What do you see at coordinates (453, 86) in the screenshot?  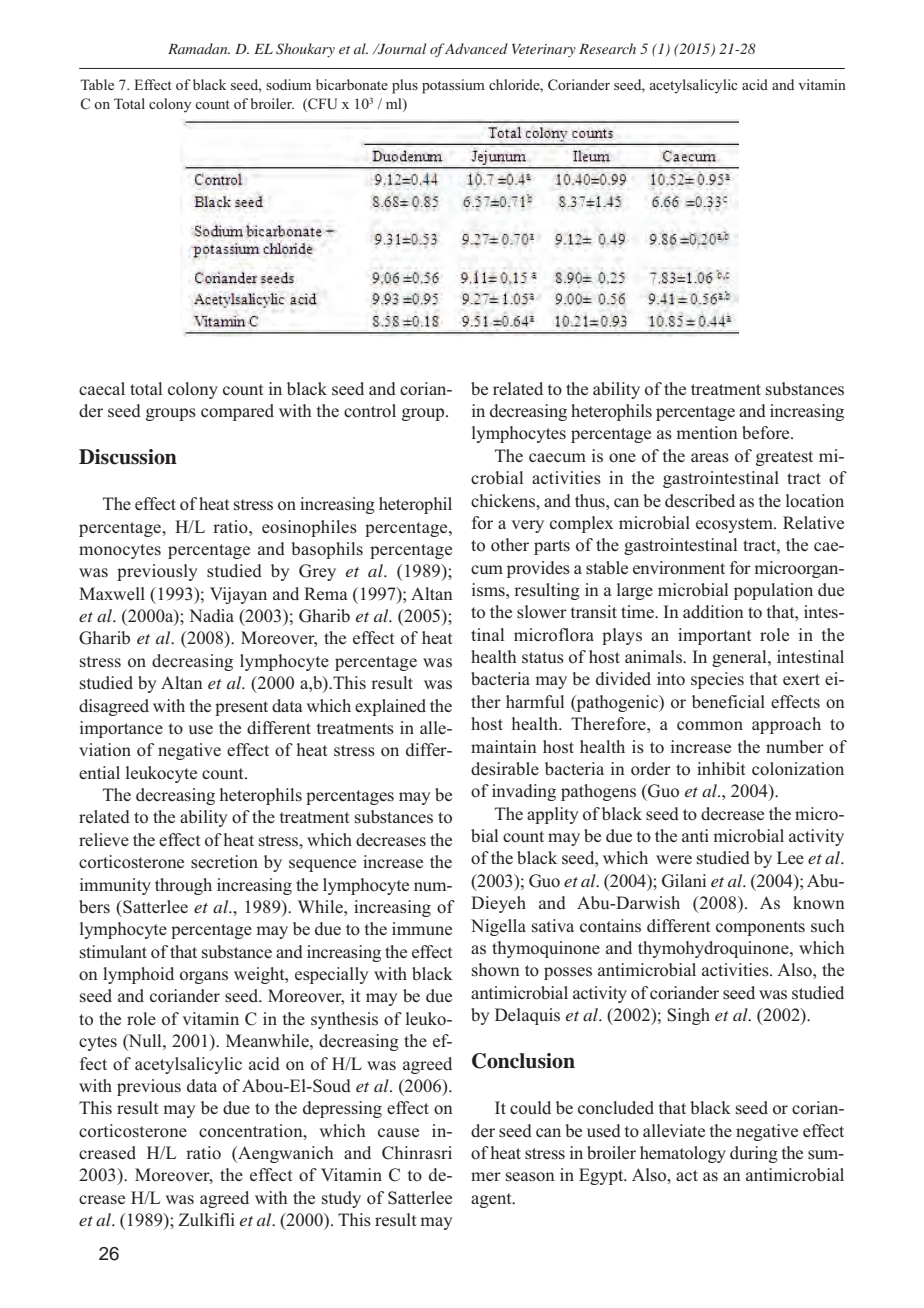 I see `potassium` at bounding box center [453, 86].
